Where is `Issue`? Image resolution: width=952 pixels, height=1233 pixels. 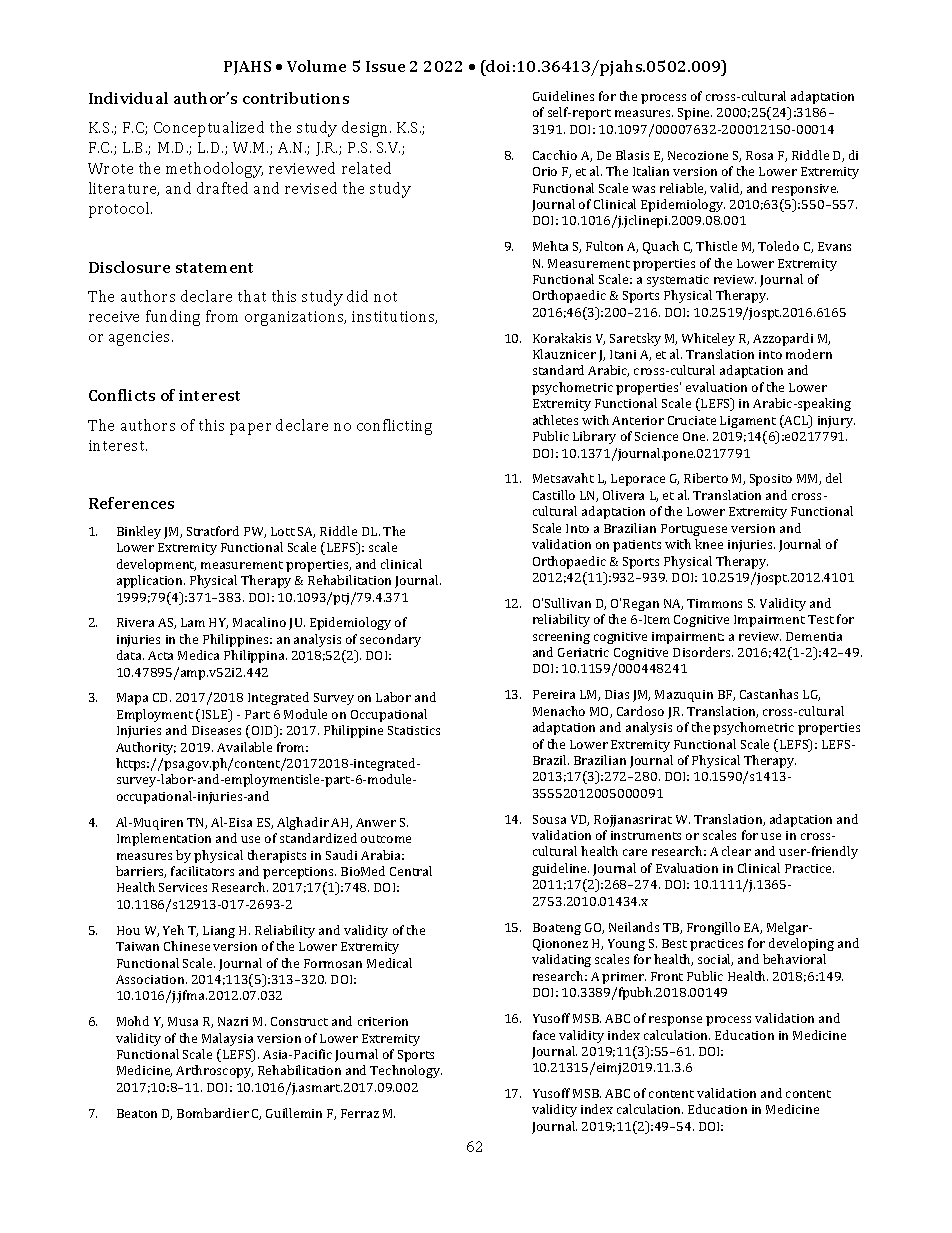 Issue is located at coordinates (385, 66).
